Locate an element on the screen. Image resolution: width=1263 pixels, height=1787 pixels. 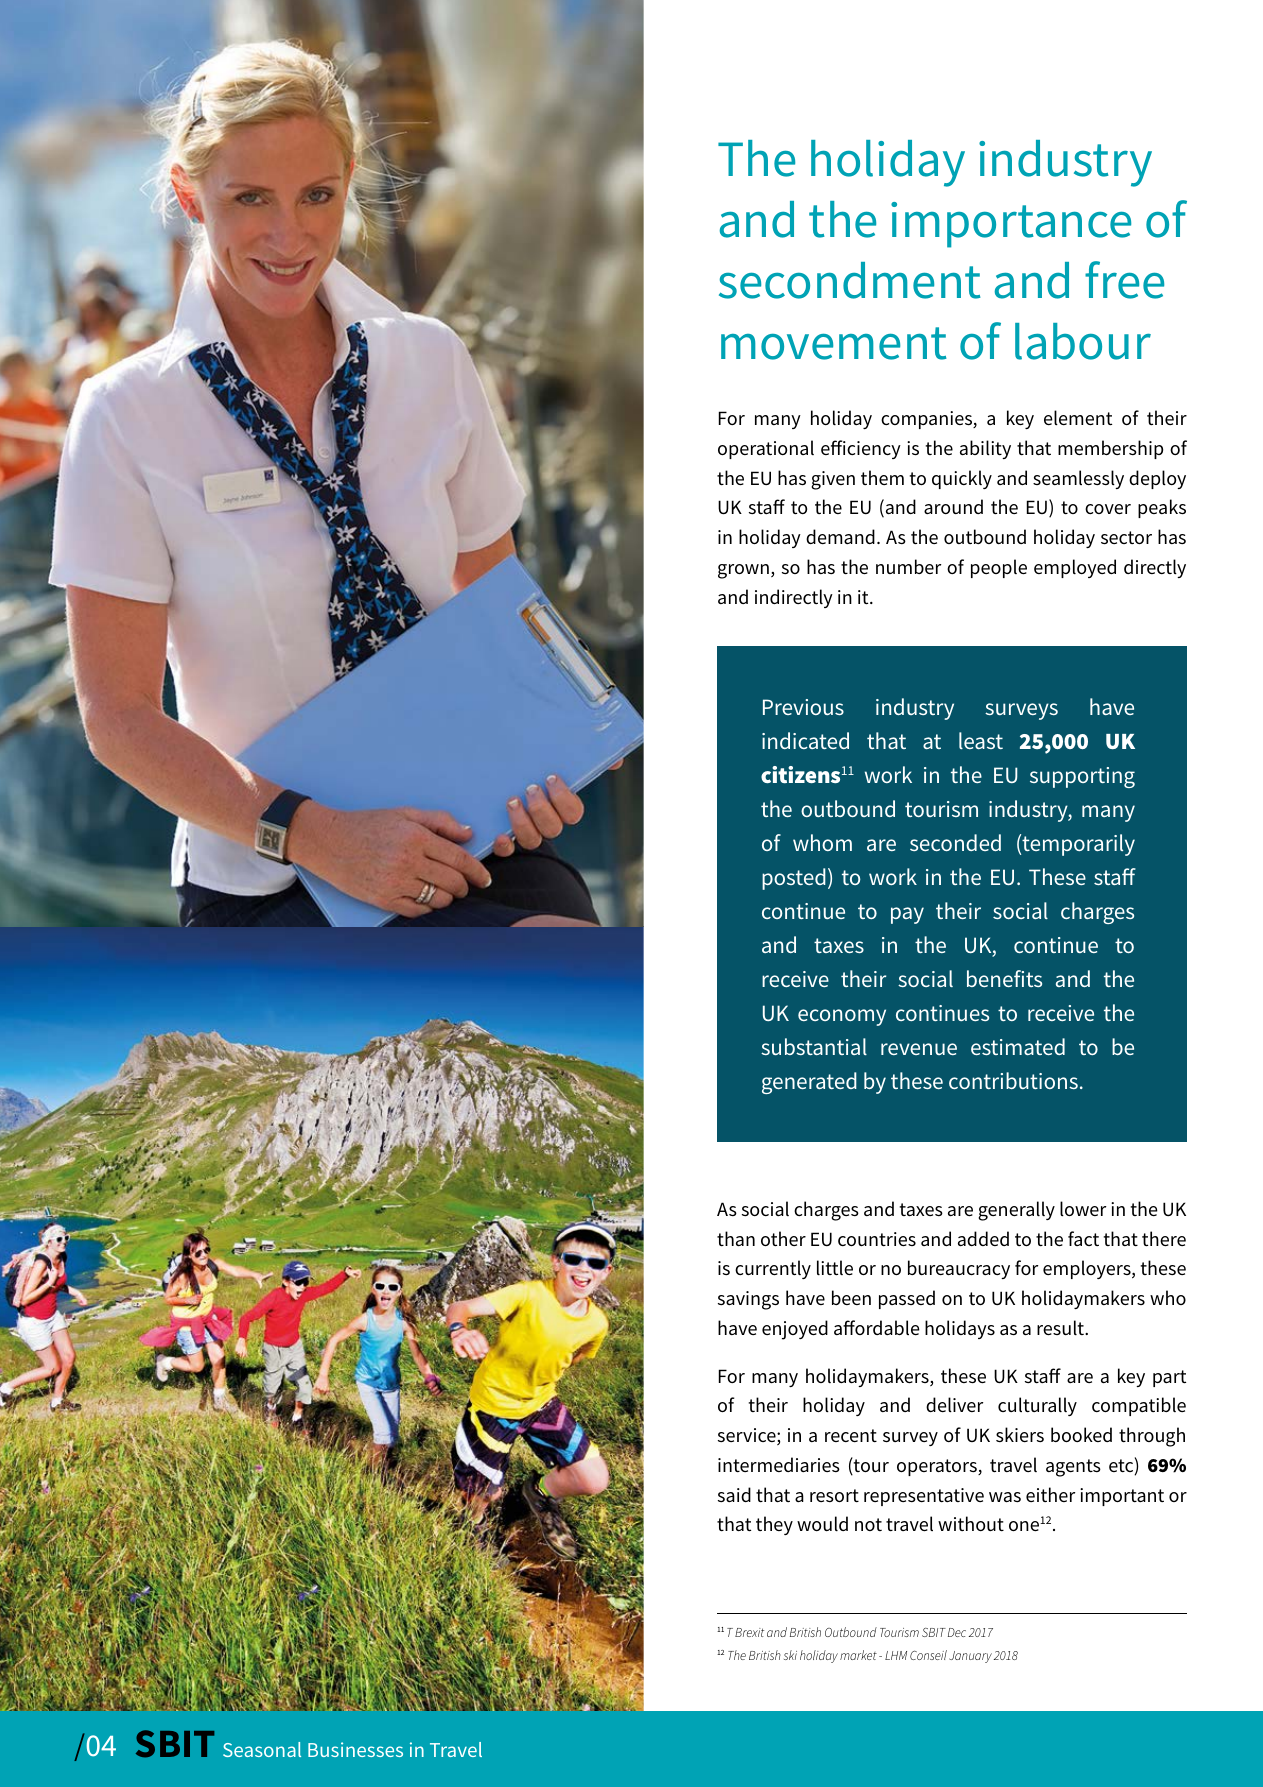
substantial is located at coordinates (814, 1046).
